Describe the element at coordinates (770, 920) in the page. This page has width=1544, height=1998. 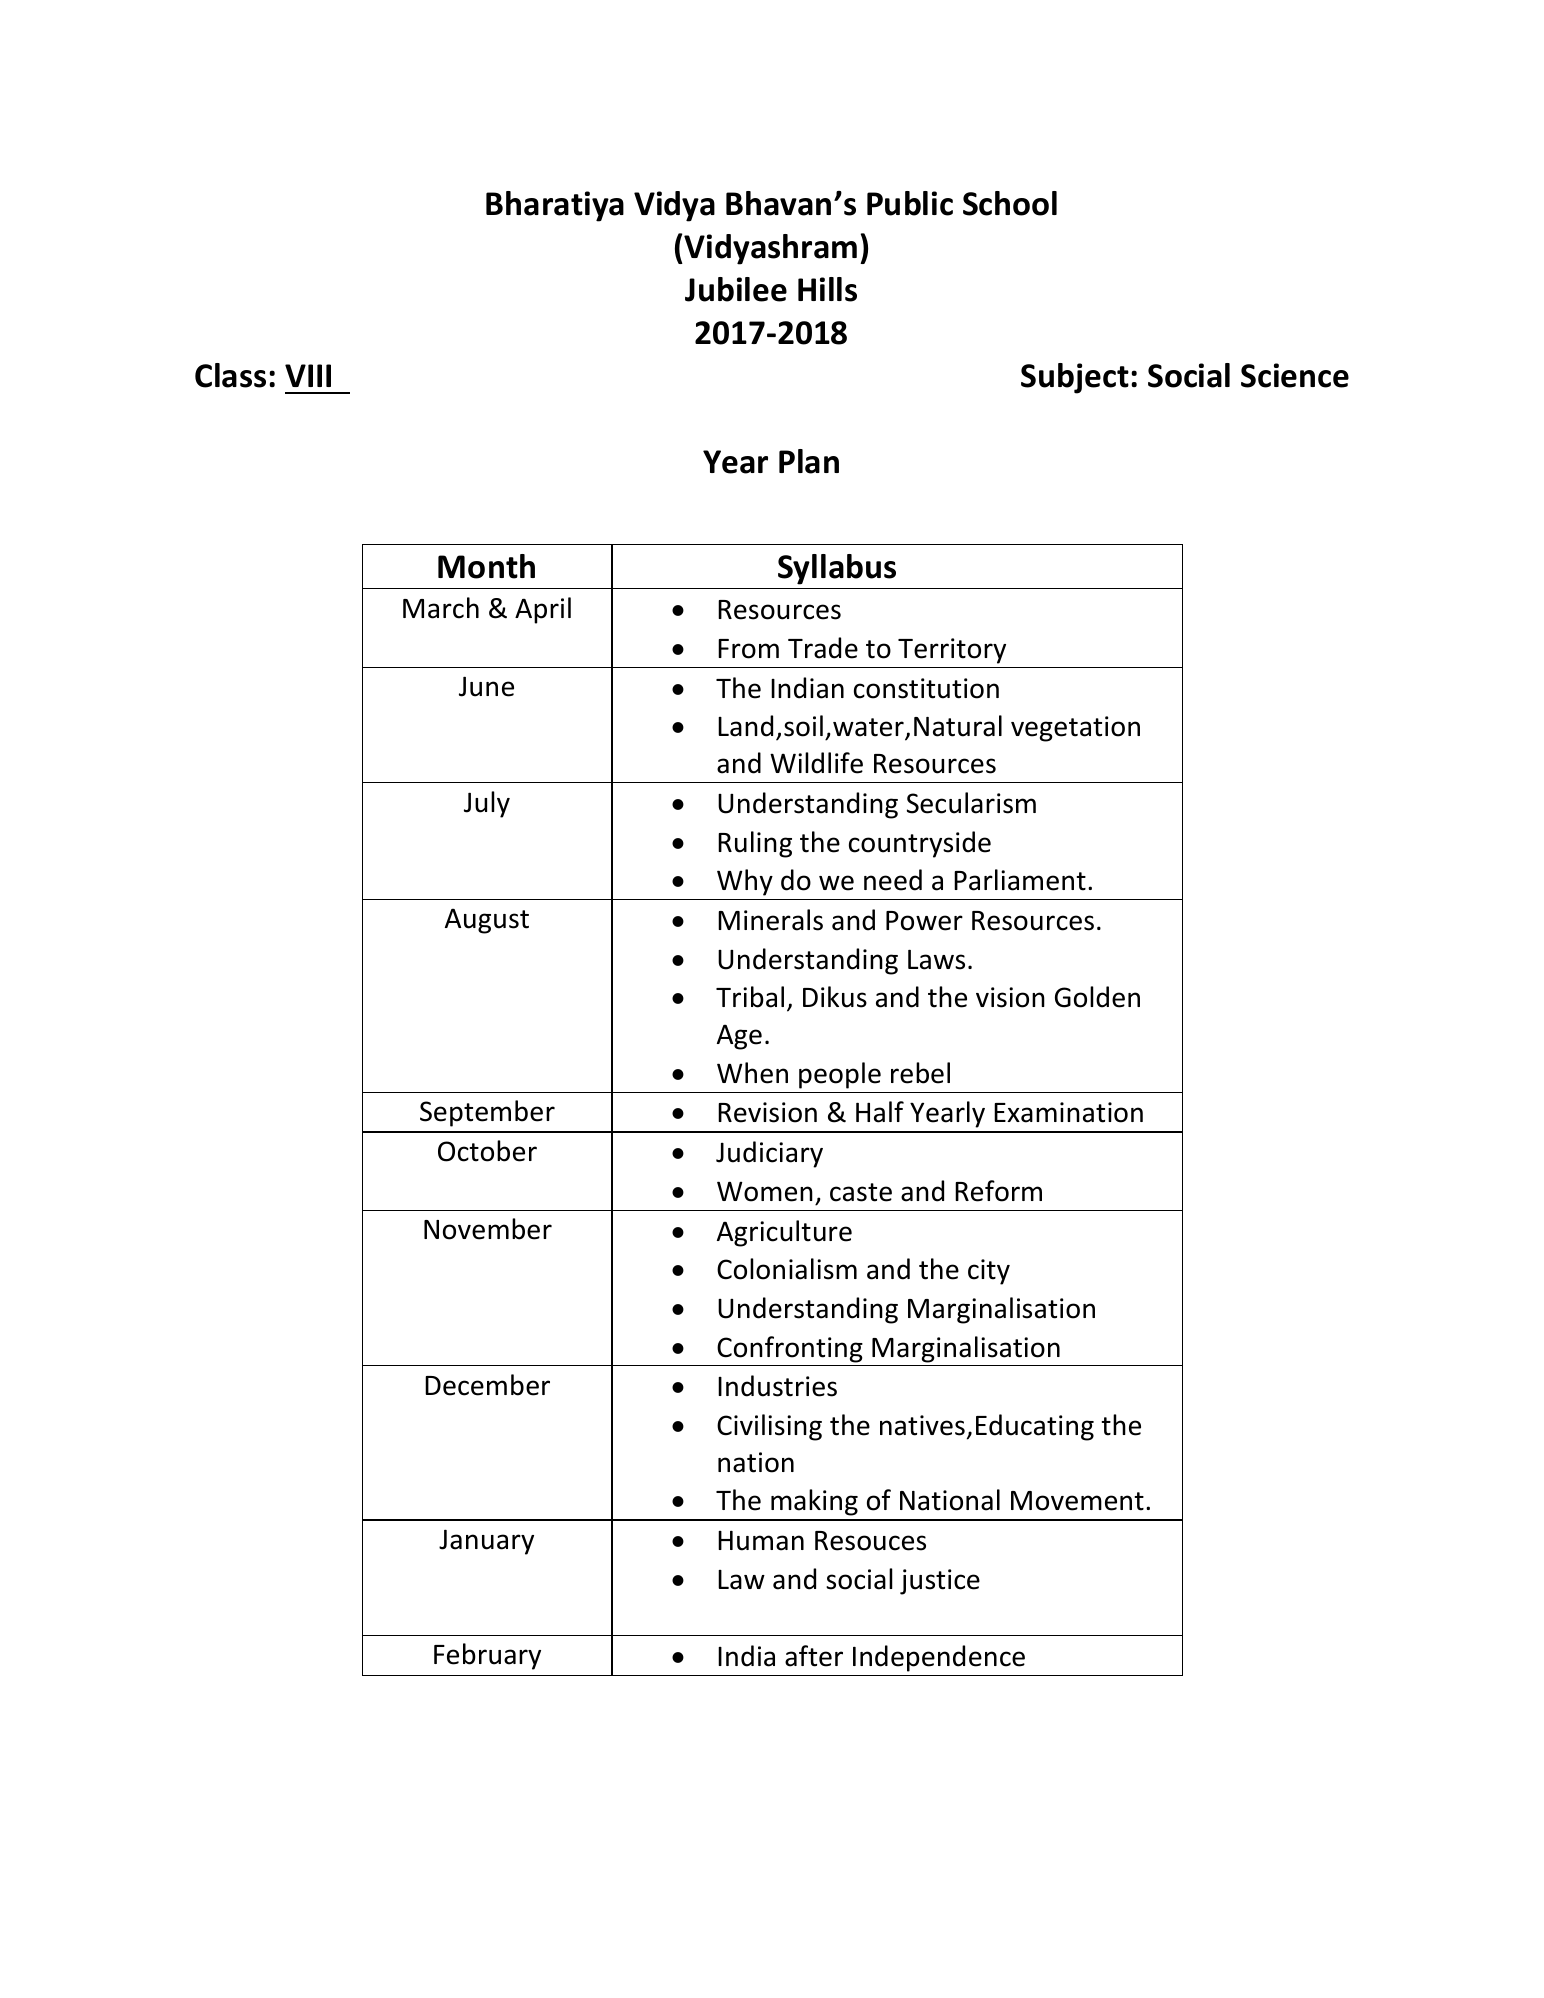
I see `Minerals` at that location.
